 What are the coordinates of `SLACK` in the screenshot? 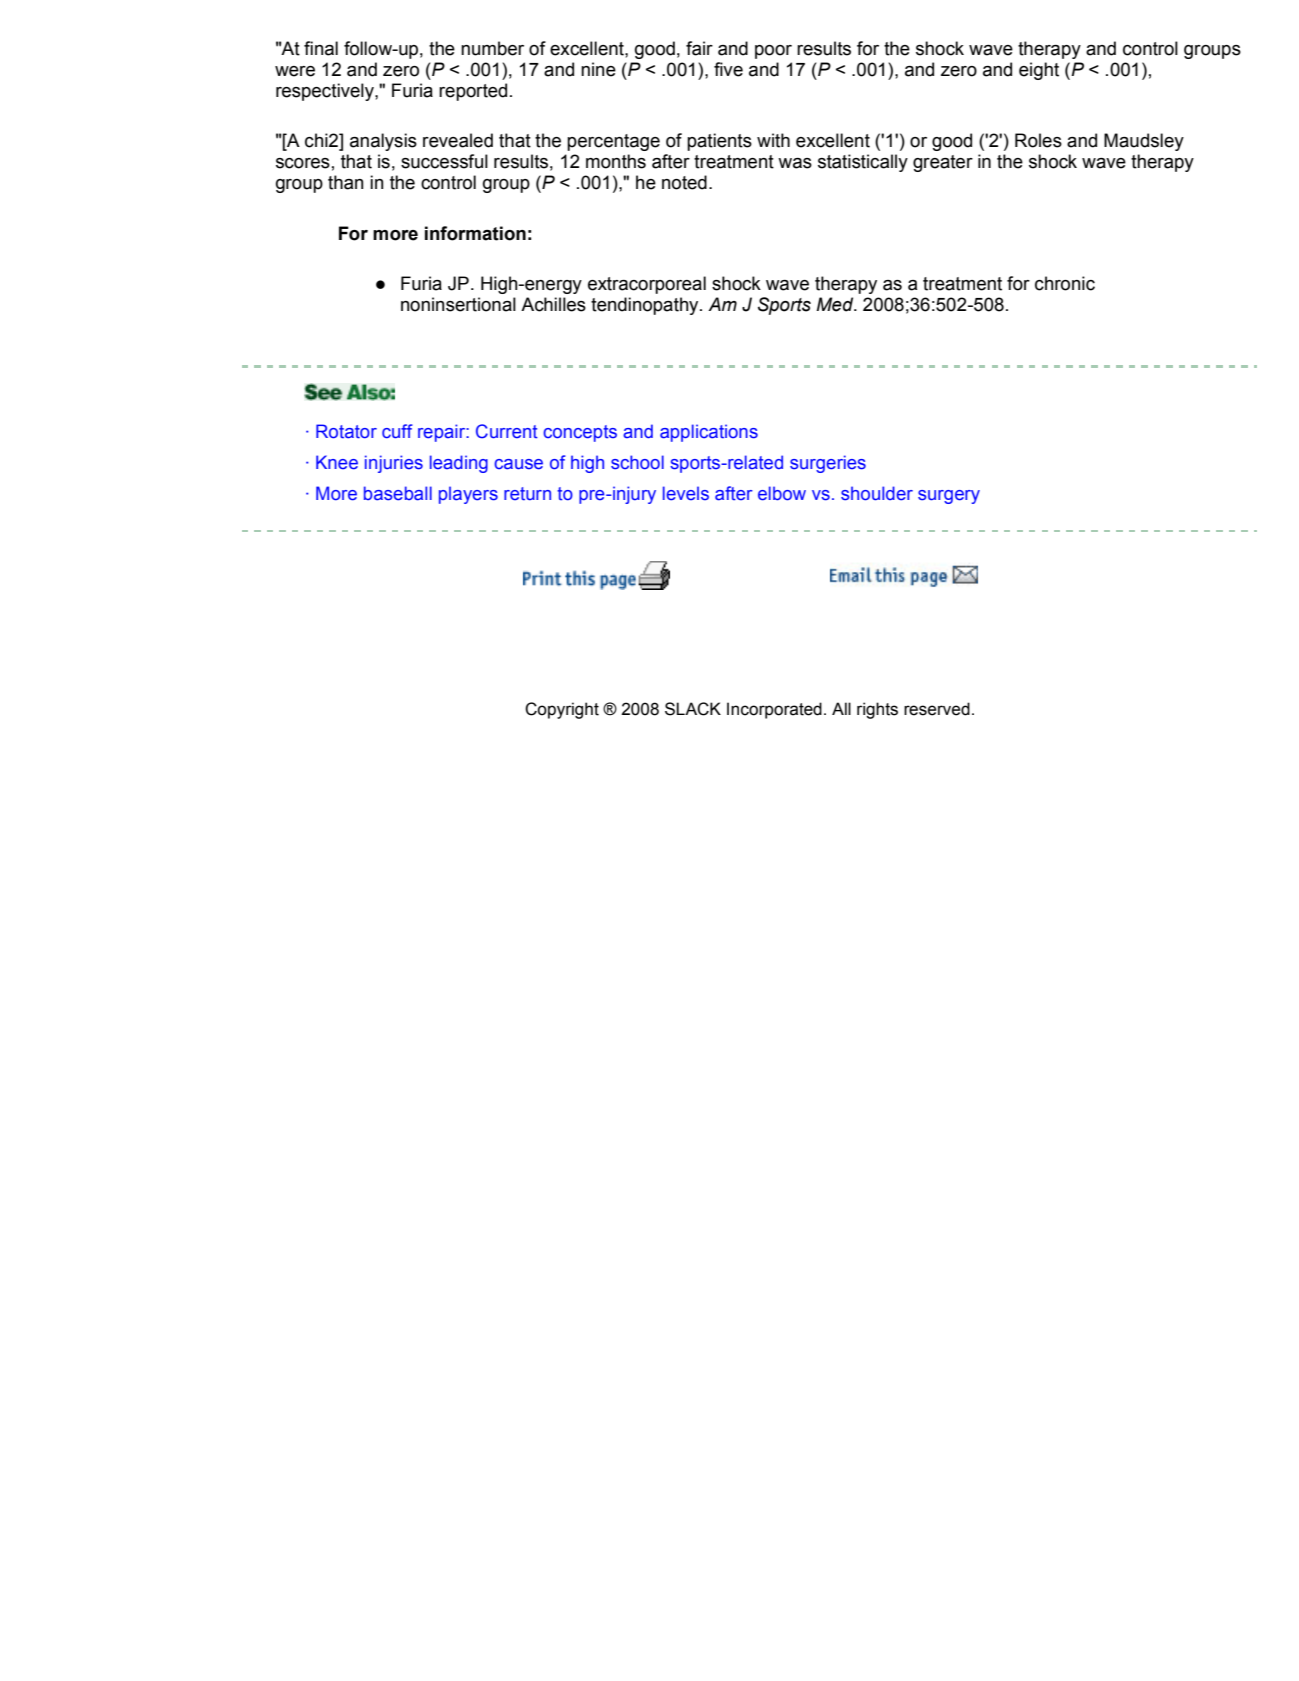 It's located at (693, 709).
